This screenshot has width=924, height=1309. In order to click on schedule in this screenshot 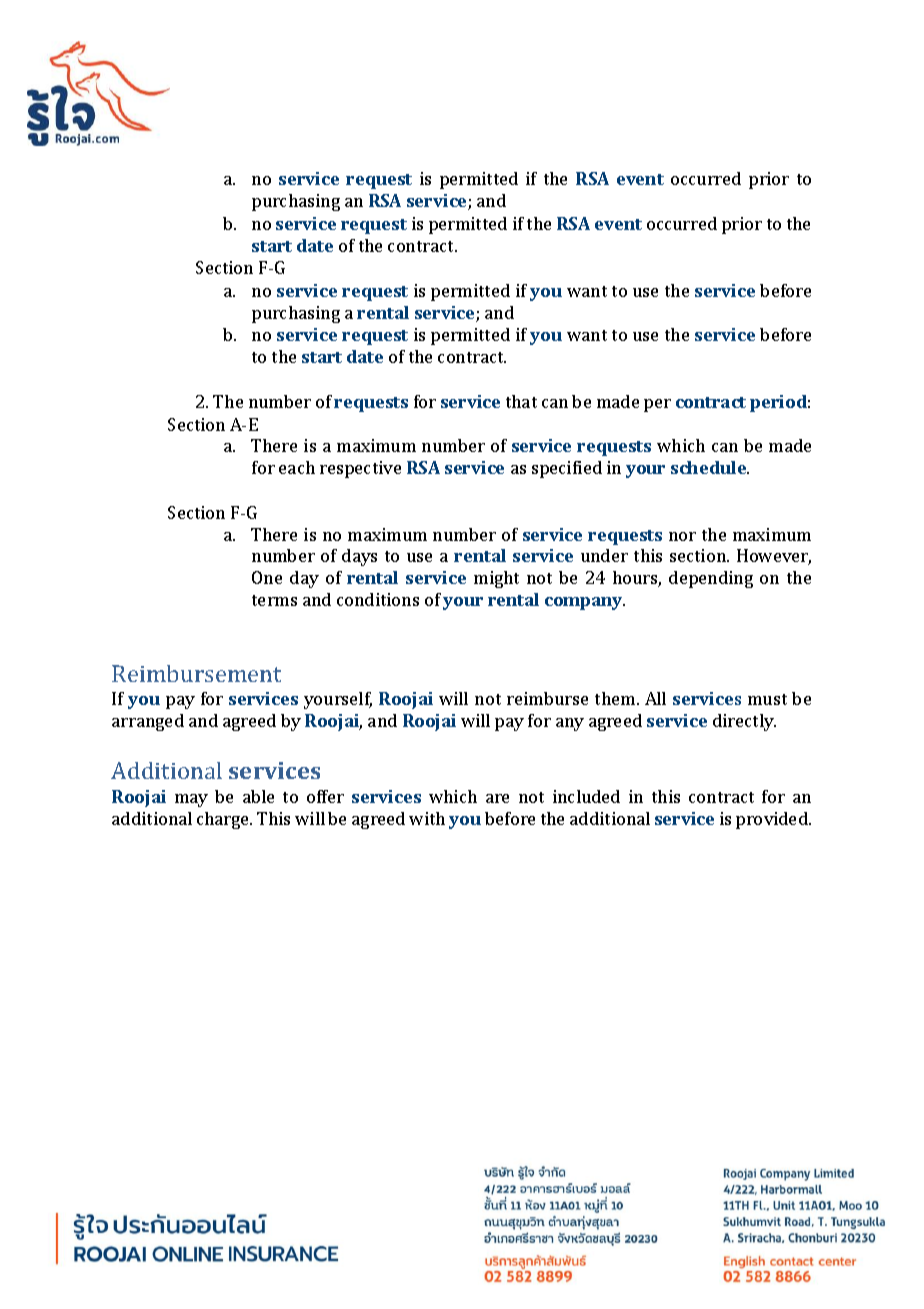, I will do `click(710, 467)`.
